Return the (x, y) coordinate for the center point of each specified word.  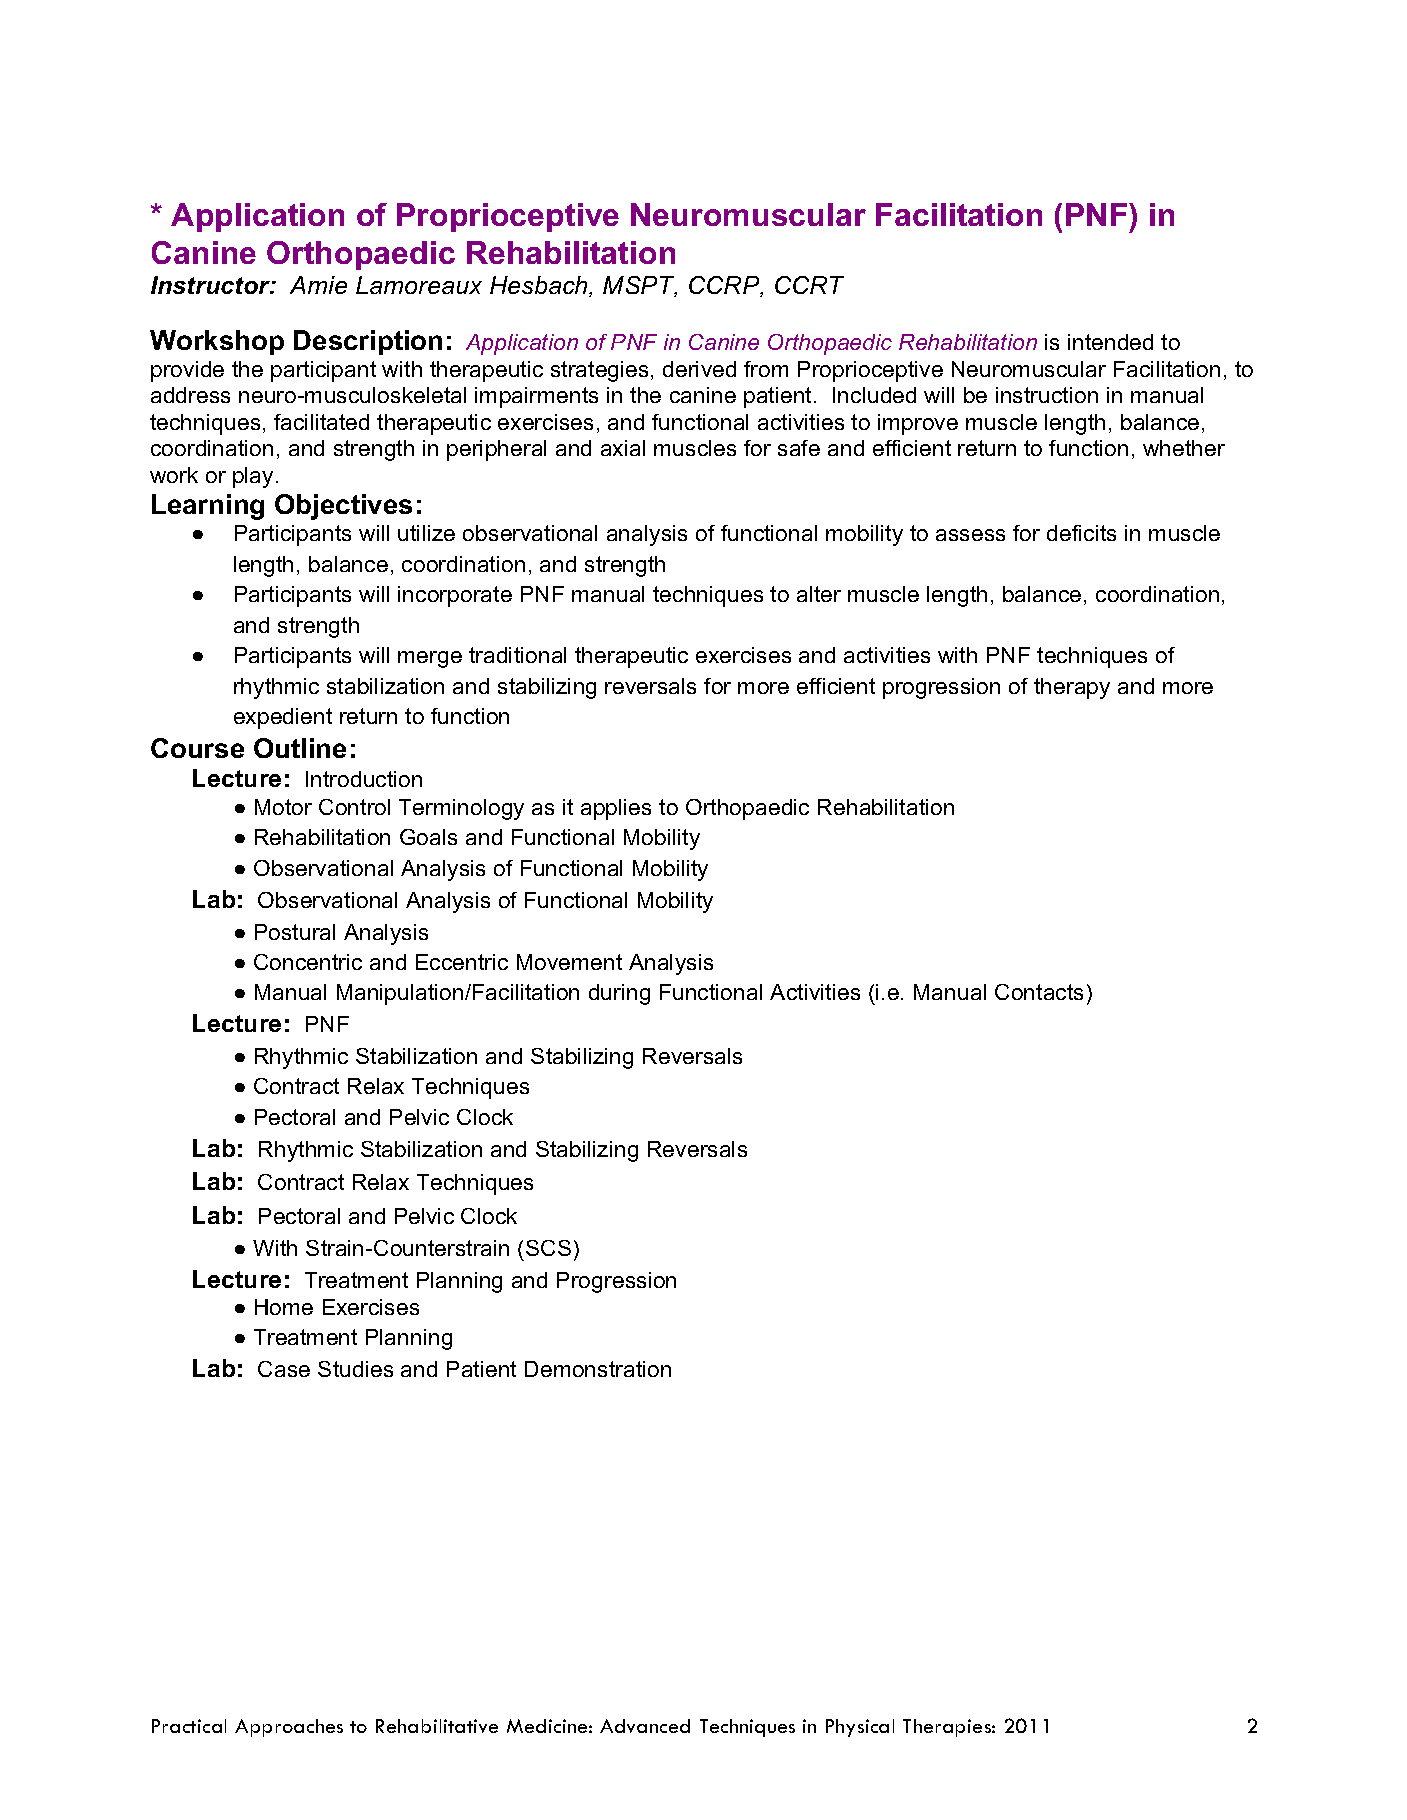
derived (699, 369)
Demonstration (598, 1369)
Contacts (1039, 992)
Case (284, 1369)
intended (1110, 342)
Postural (295, 932)
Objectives (343, 507)
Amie (318, 285)
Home (284, 1307)
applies (616, 809)
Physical (860, 1728)
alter (819, 594)
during (619, 994)
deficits (1081, 533)
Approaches (289, 1728)
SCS (548, 1248)
